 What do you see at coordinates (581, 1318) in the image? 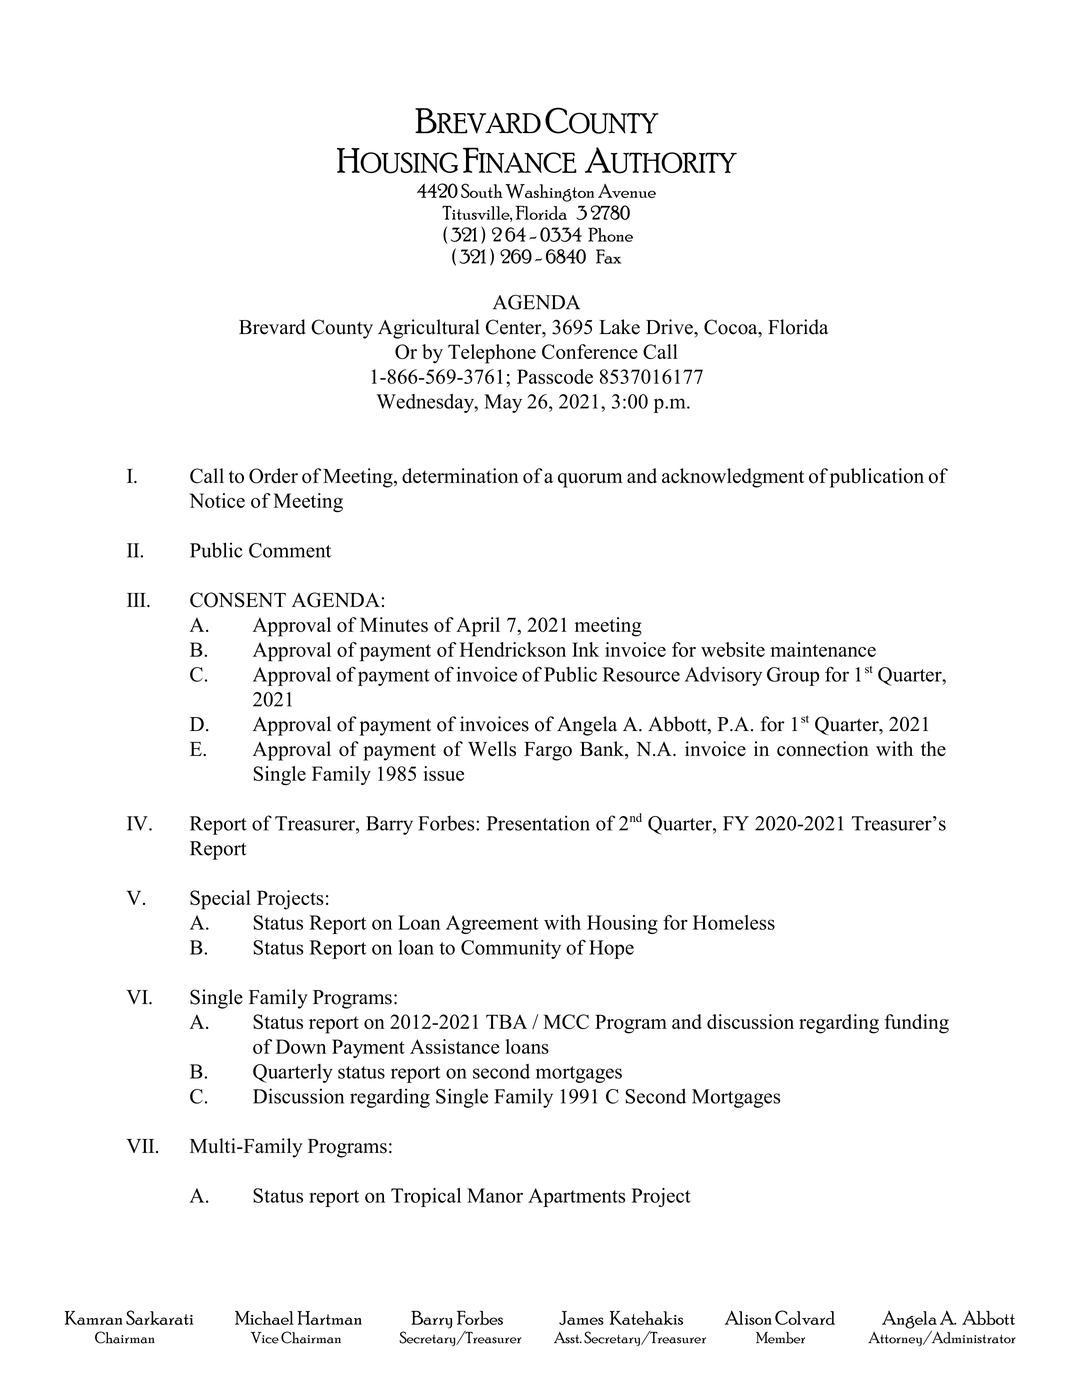
I see `James` at bounding box center [581, 1318].
